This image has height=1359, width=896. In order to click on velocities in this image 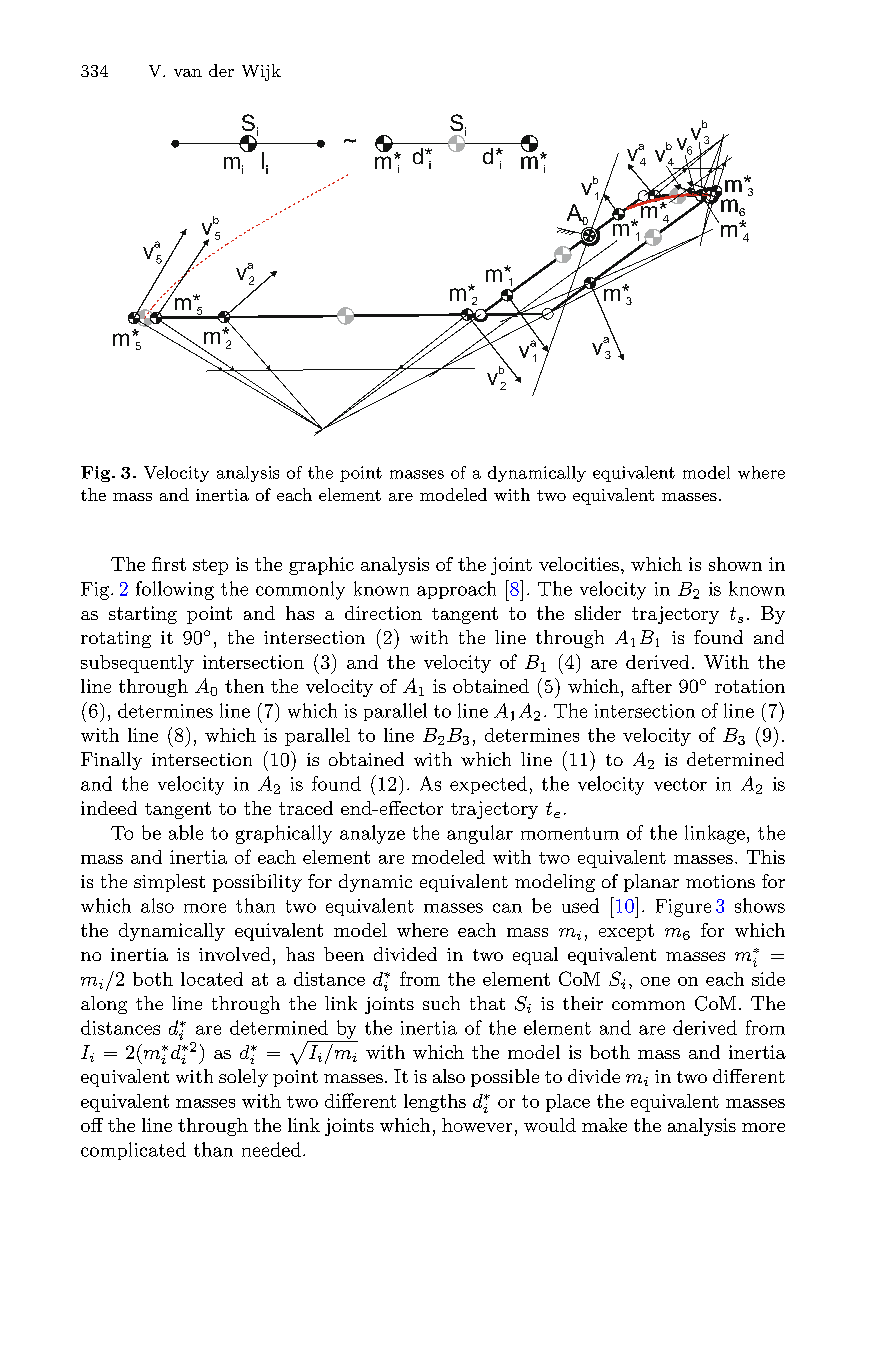, I will do `click(579, 564)`.
